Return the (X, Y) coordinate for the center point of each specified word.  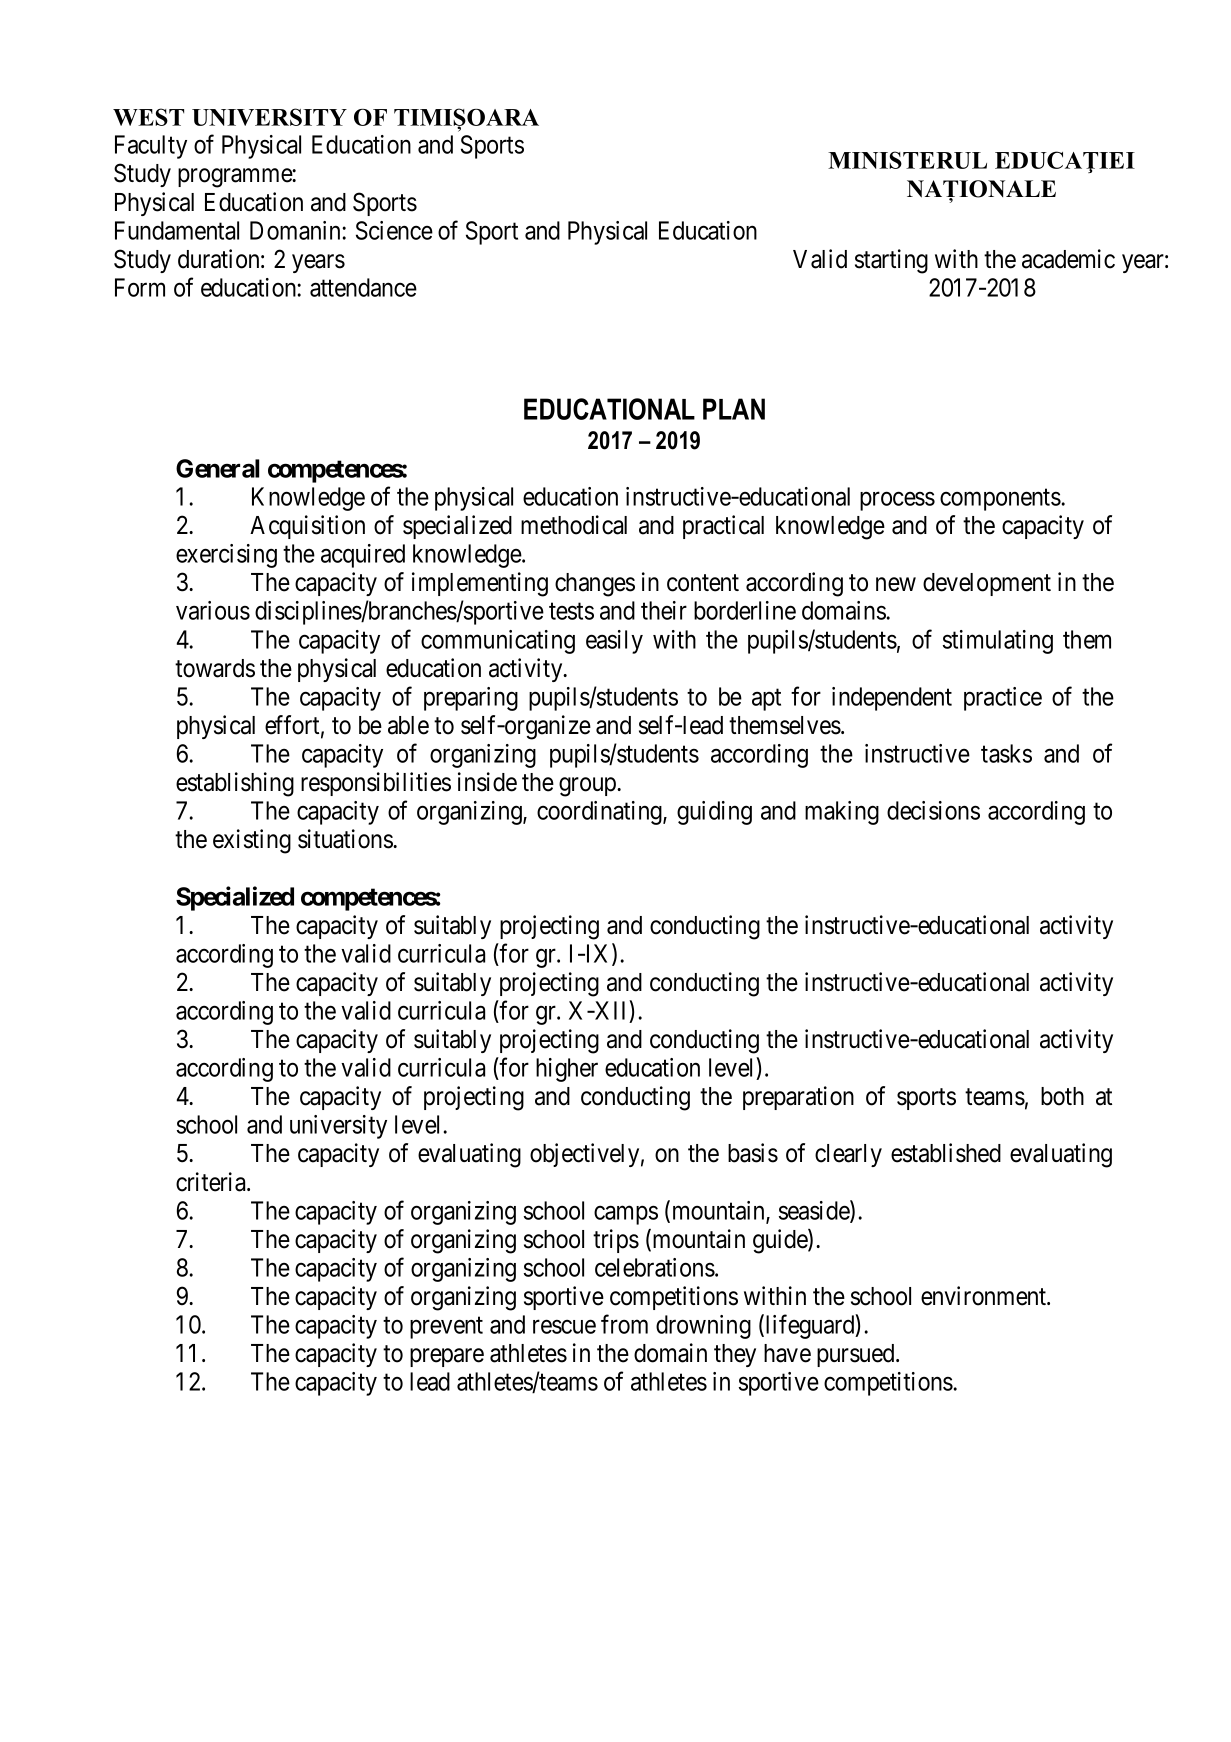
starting (891, 261)
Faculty (151, 147)
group (588, 787)
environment (984, 1296)
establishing (235, 784)
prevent (446, 1328)
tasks (1006, 753)
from (624, 1324)
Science (394, 230)
